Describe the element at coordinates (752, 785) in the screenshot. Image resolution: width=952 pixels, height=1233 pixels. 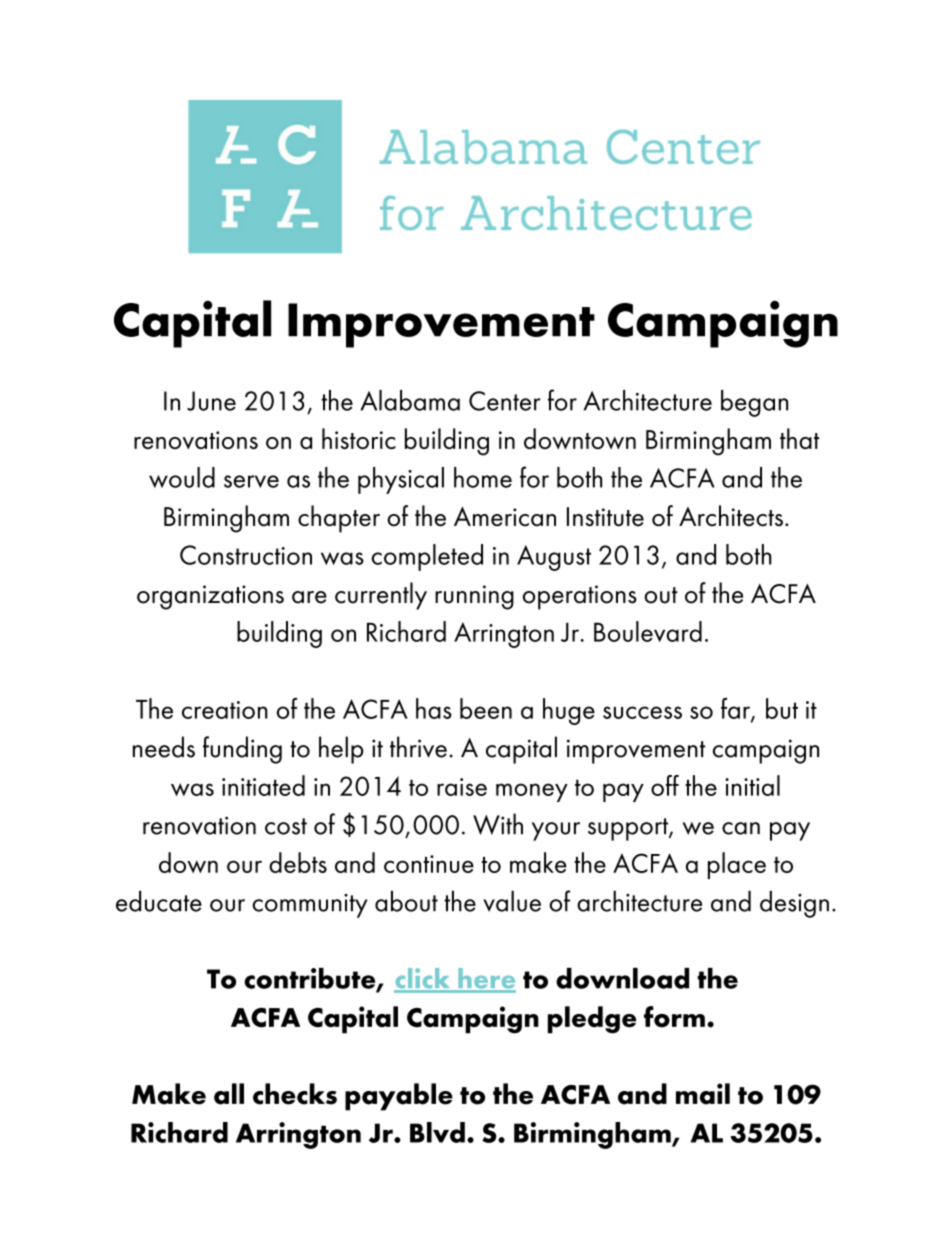
I see `initial` at that location.
